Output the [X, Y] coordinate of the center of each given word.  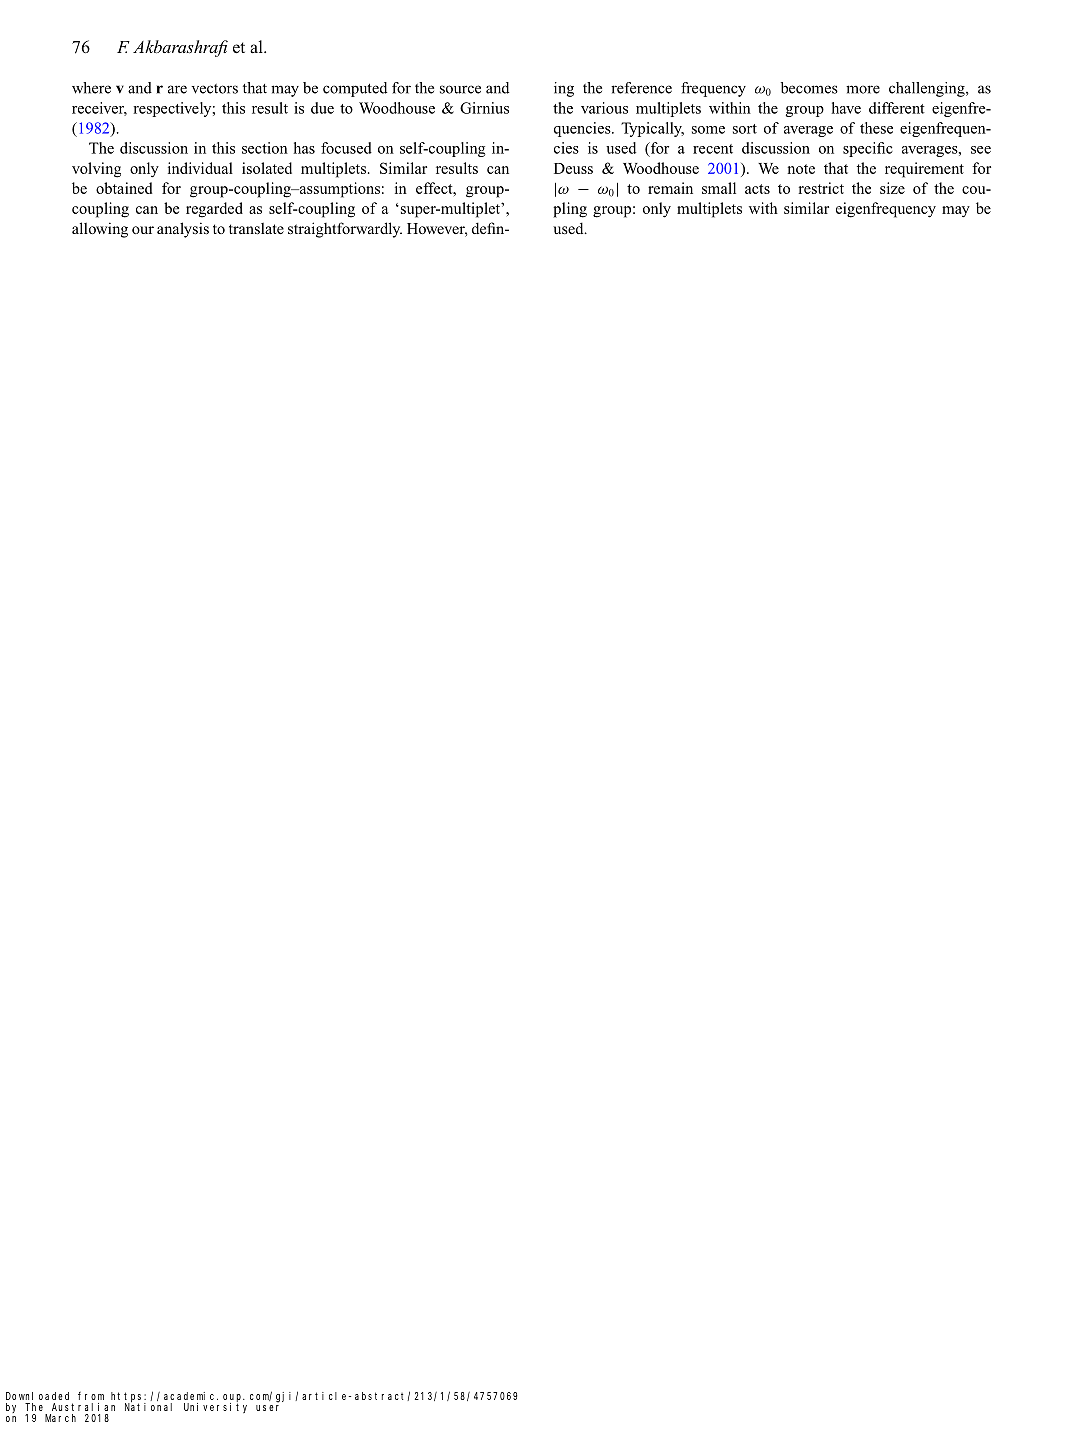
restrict [821, 188]
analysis [183, 230]
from [91, 1396]
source [460, 89]
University [215, 1407]
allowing [100, 230]
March [60, 1418]
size [892, 188]
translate [256, 228]
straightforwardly [345, 230]
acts [757, 189]
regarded [214, 210]
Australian [83, 1407]
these [876, 128]
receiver [99, 109]
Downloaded [37, 1396]
